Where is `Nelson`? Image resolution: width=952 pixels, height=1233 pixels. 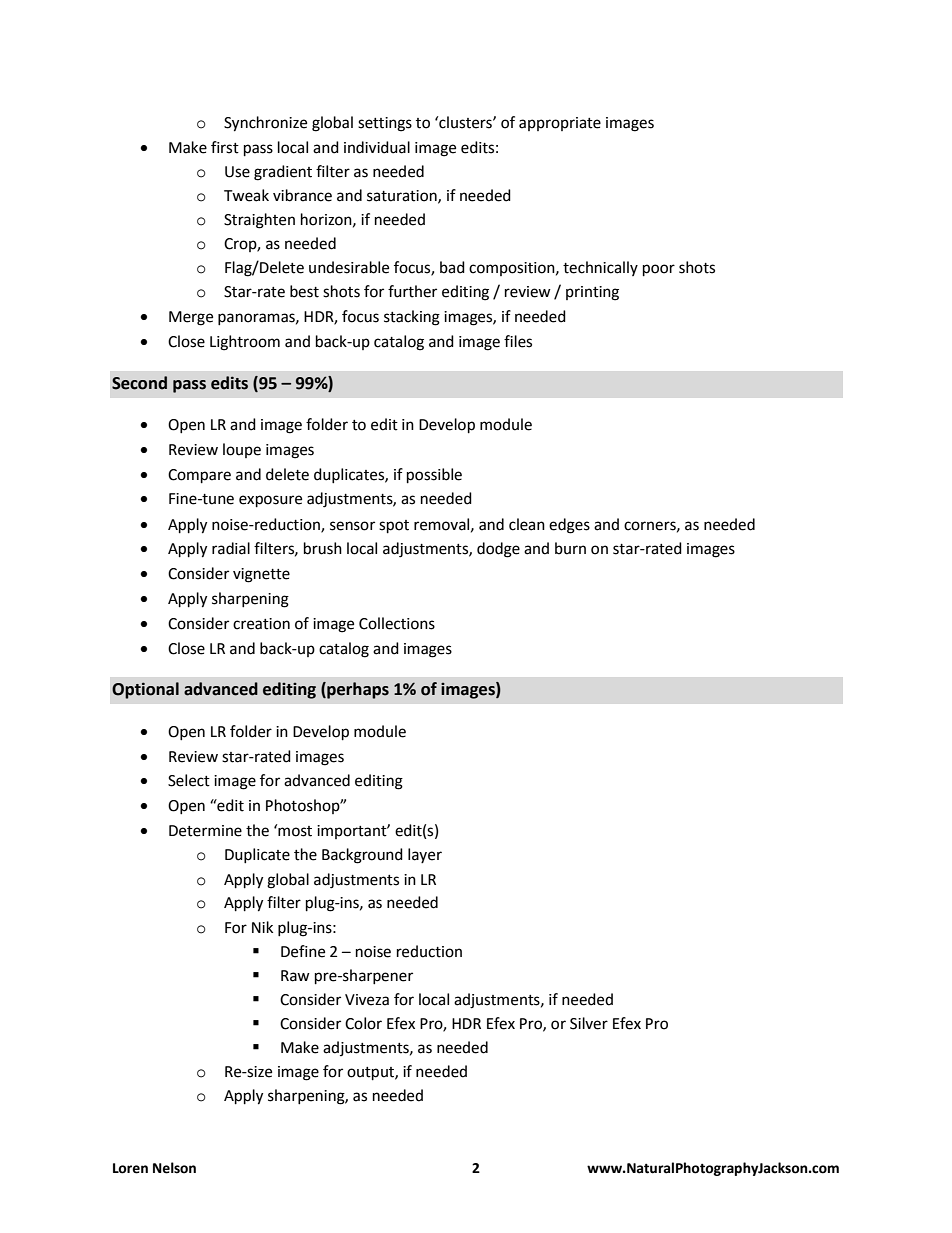 Nelson is located at coordinates (174, 1168).
